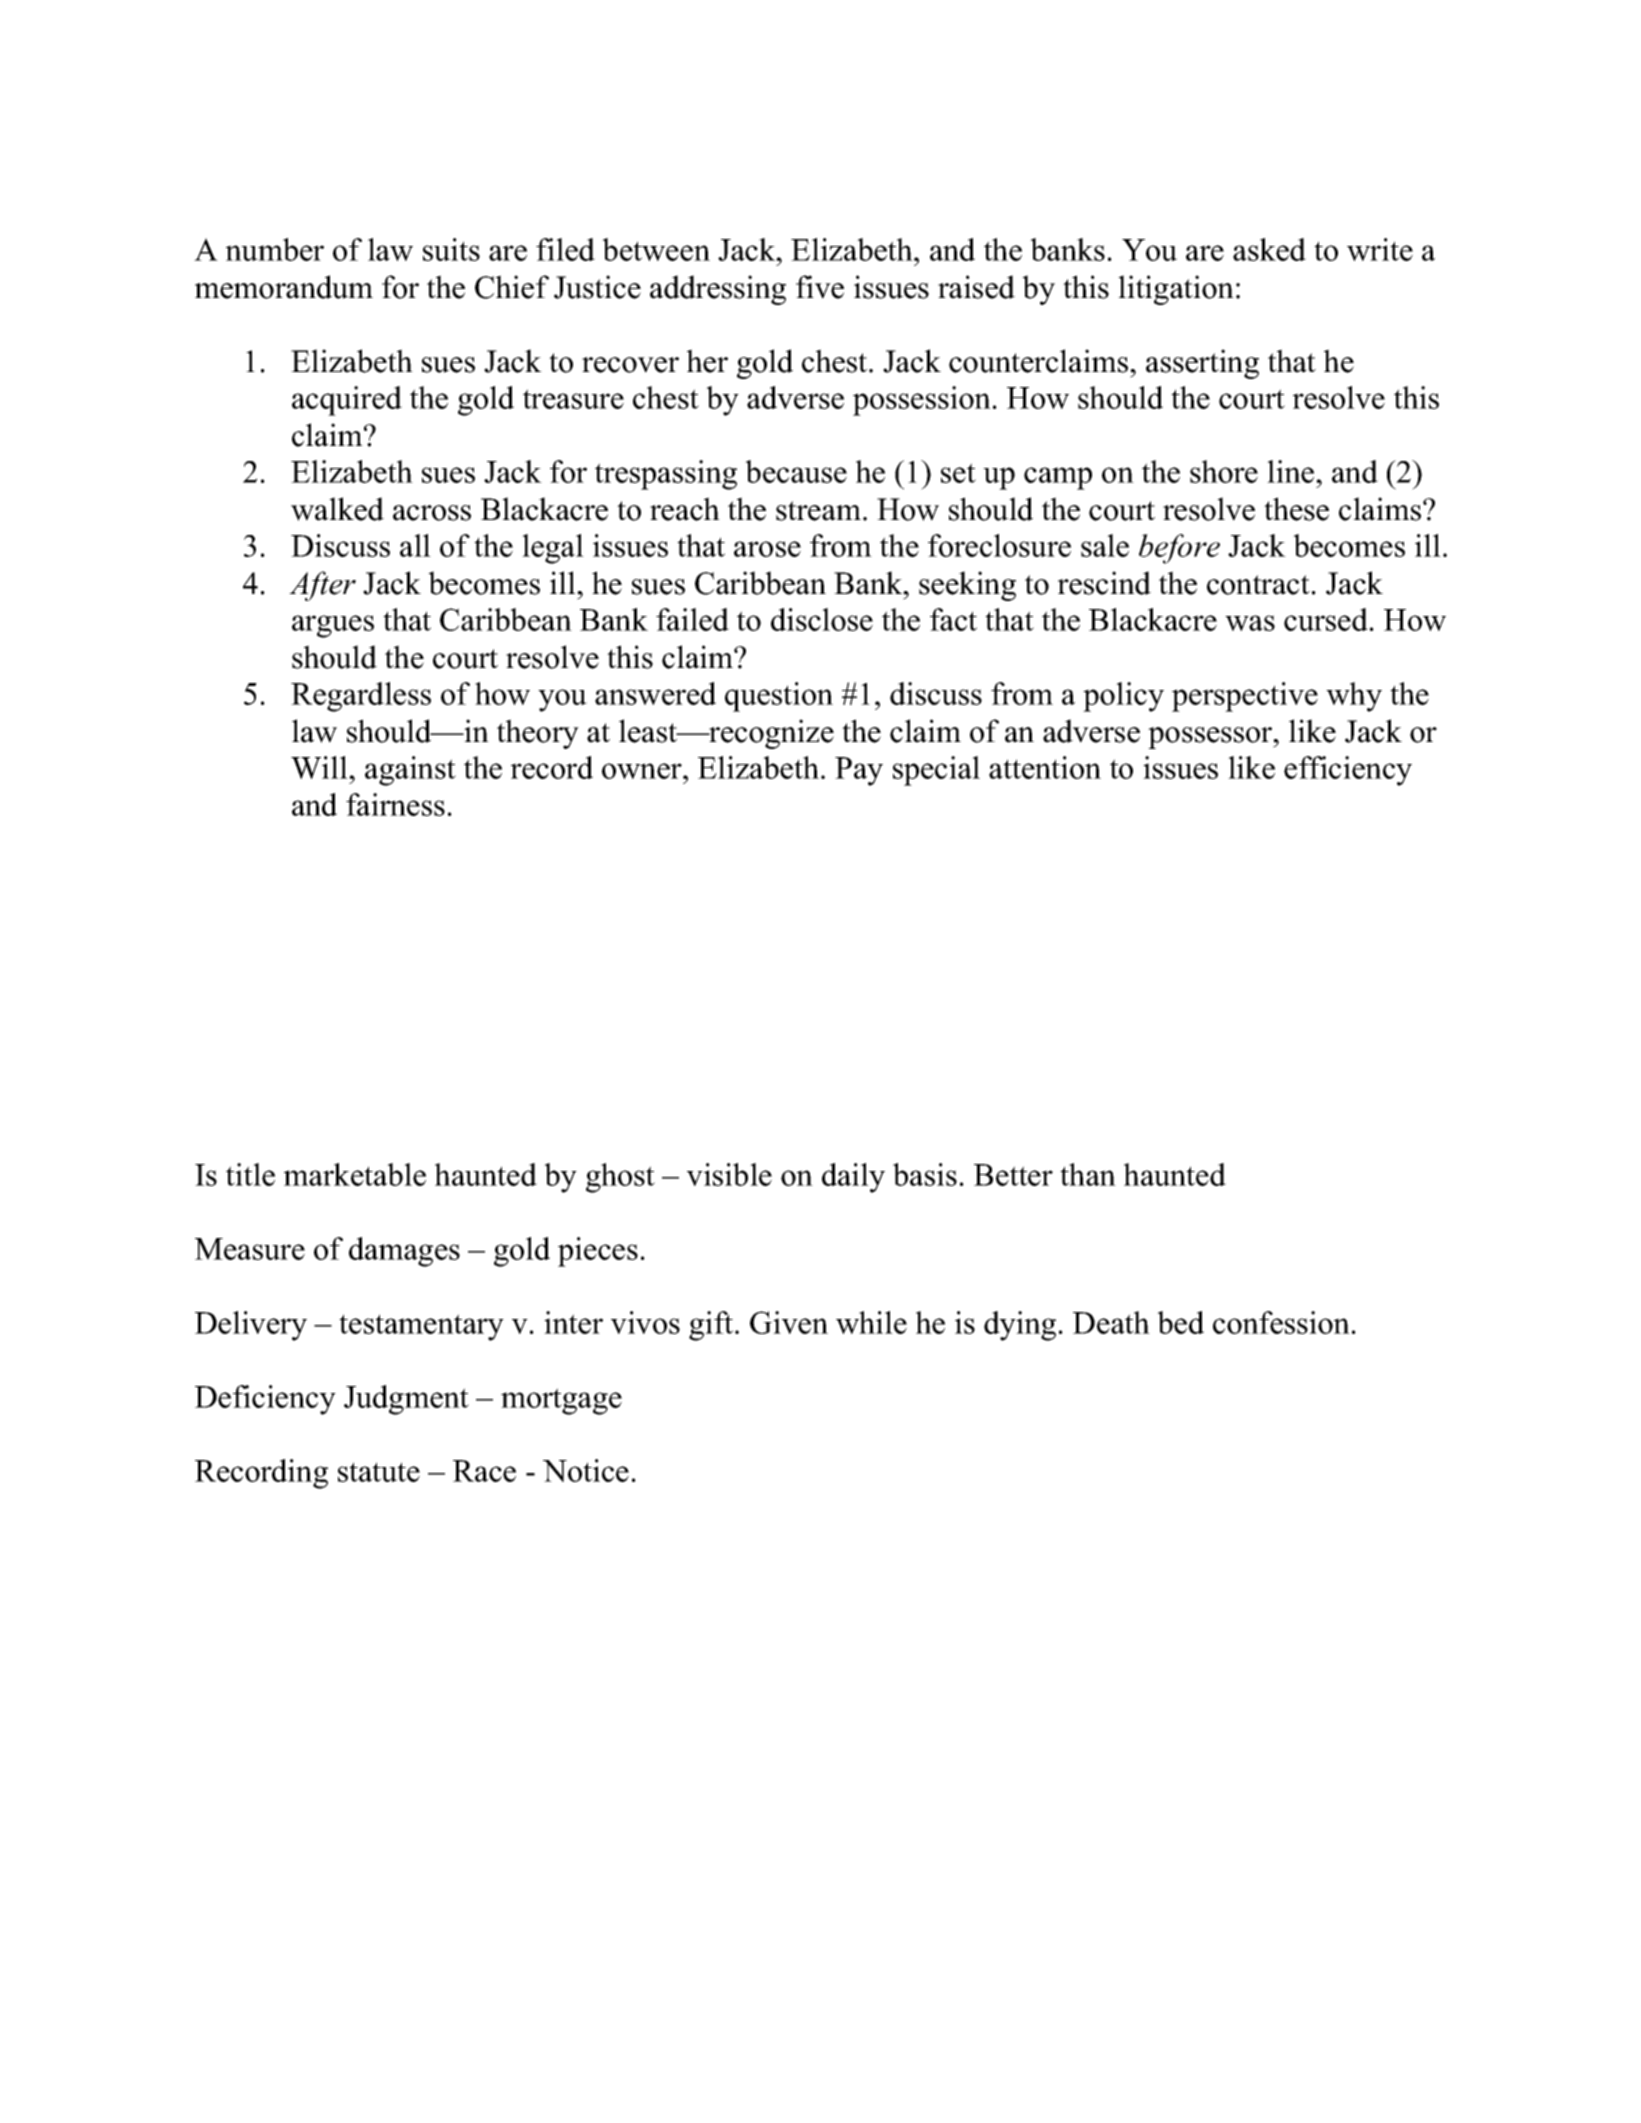 The image size is (1641, 2123). What do you see at coordinates (395, 804) in the screenshot?
I see `fairness` at bounding box center [395, 804].
